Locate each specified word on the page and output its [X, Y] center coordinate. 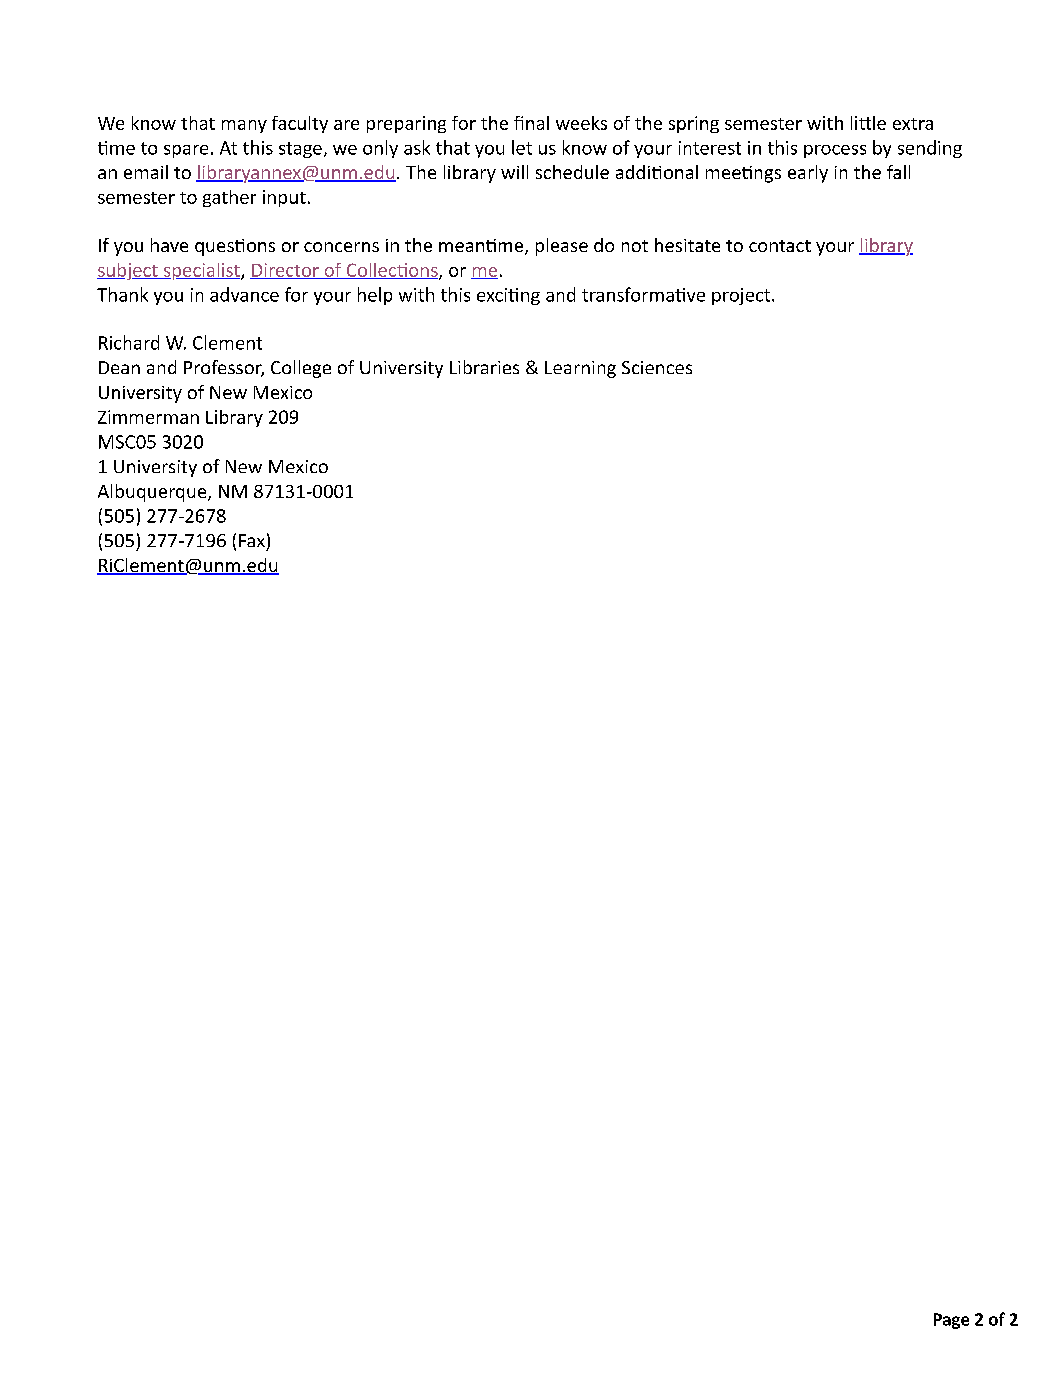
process [835, 151]
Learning [580, 369]
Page [951, 1321]
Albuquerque [153, 493]
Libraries [484, 367]
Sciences [657, 367]
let [522, 147]
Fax [252, 540]
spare [186, 151]
